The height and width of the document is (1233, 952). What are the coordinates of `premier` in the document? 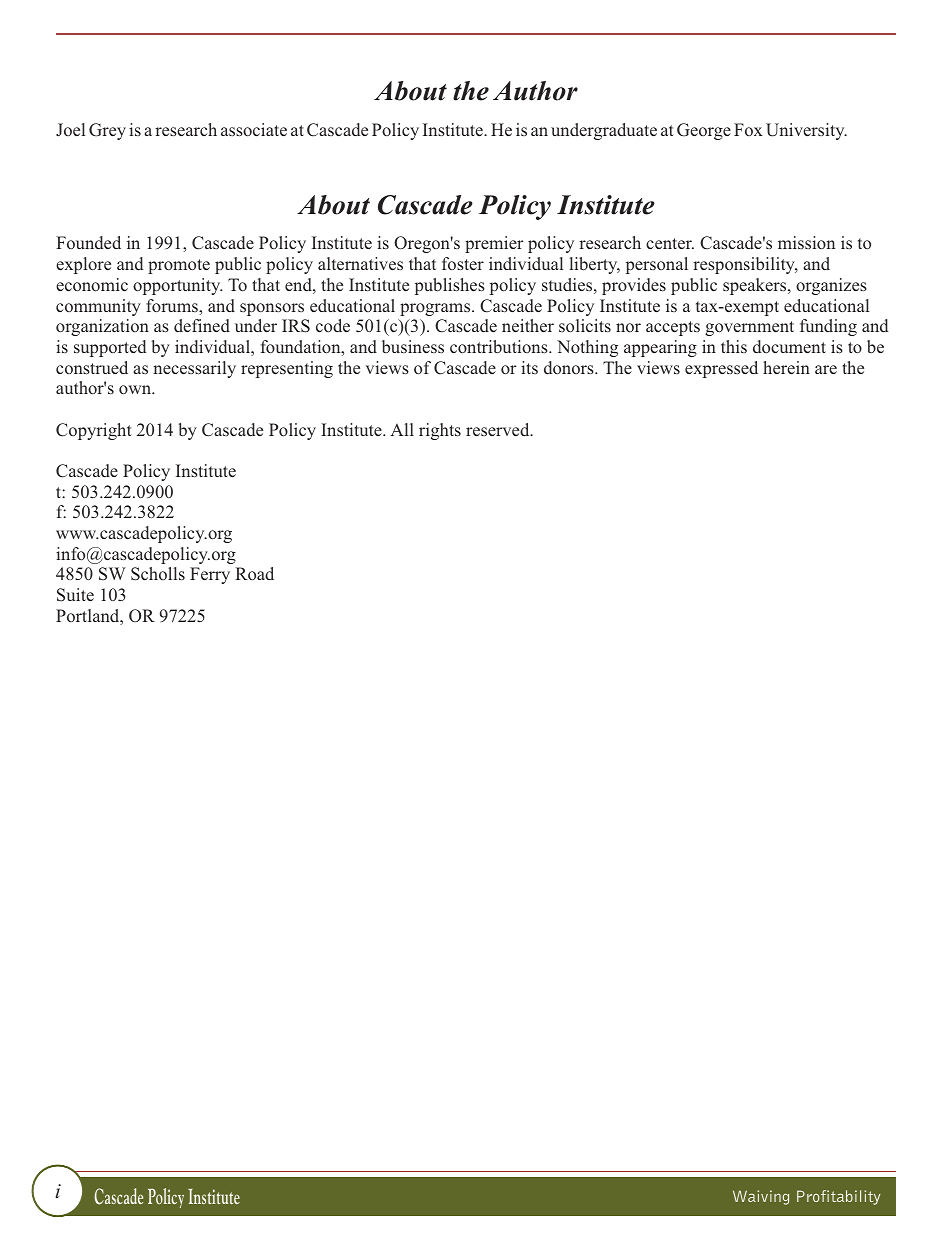 It's located at (494, 244).
